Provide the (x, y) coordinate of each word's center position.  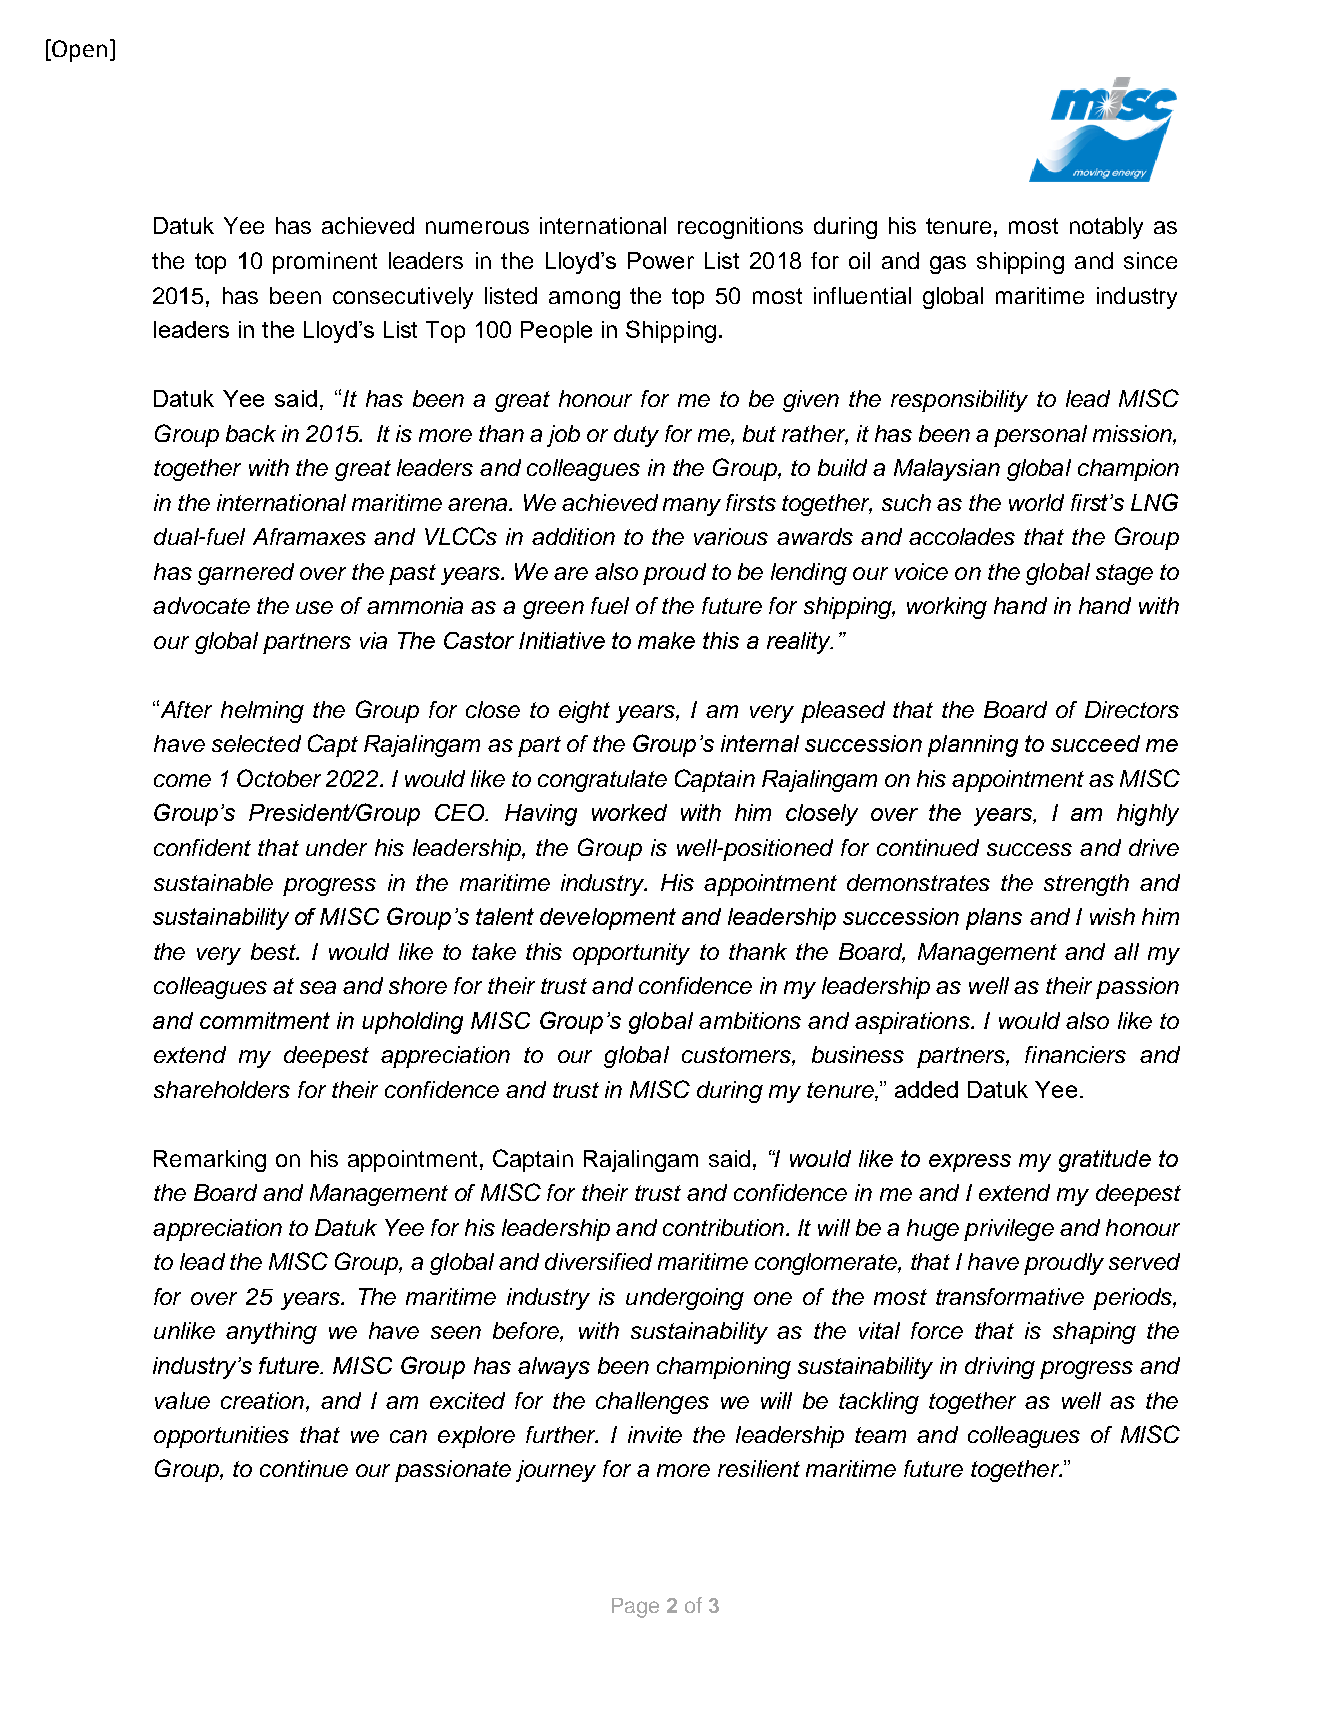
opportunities (221, 1437)
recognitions (740, 228)
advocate (201, 605)
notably (1106, 228)
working (947, 608)
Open (79, 51)
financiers (1075, 1054)
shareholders (222, 1089)
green (553, 610)
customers (737, 1056)
